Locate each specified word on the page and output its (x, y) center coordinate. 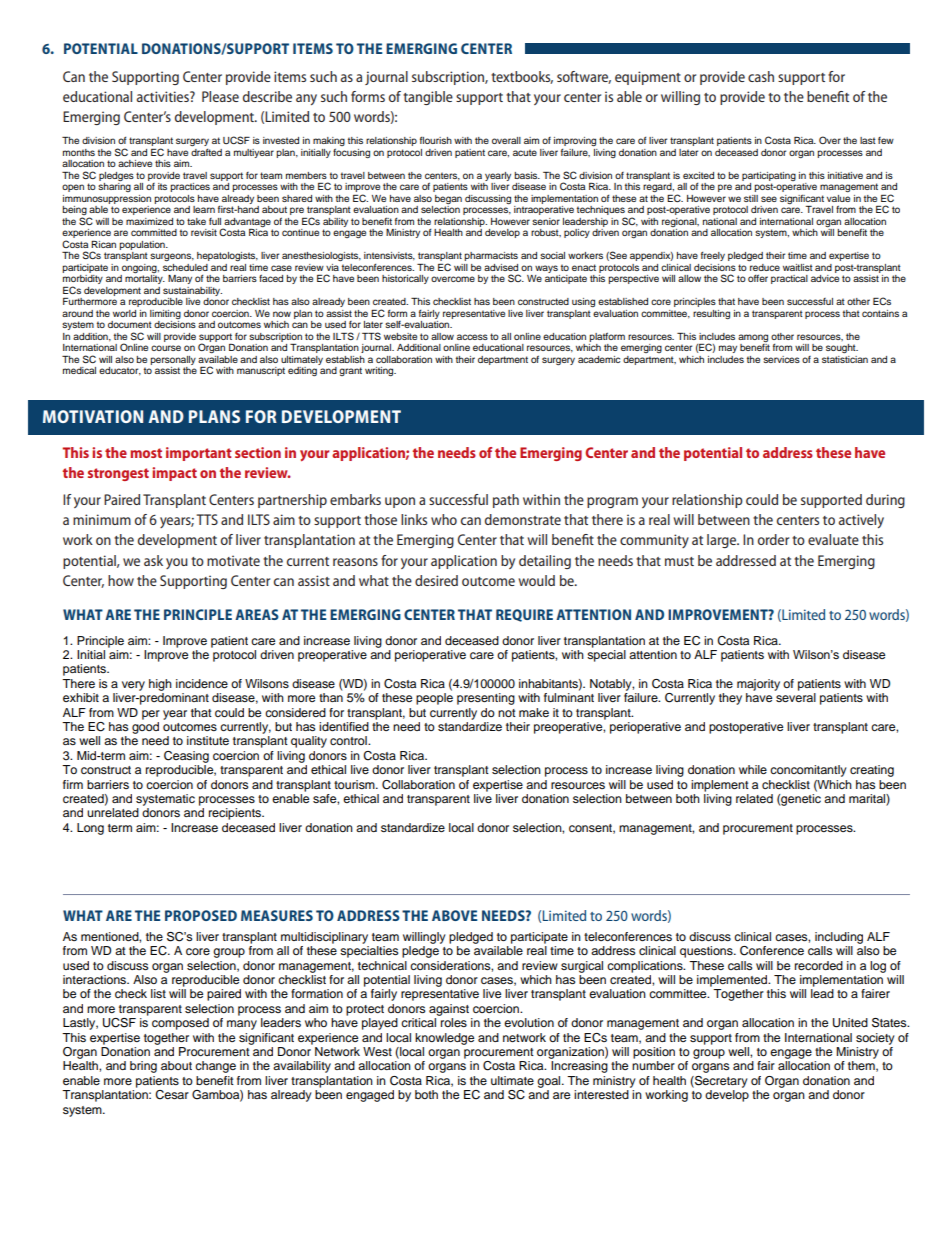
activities (164, 96)
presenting (486, 699)
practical (789, 279)
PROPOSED (201, 915)
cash (761, 76)
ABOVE (454, 915)
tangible (428, 98)
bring (143, 1067)
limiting (165, 314)
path (506, 501)
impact (174, 474)
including (839, 938)
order (773, 539)
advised (501, 267)
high (160, 685)
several (796, 697)
